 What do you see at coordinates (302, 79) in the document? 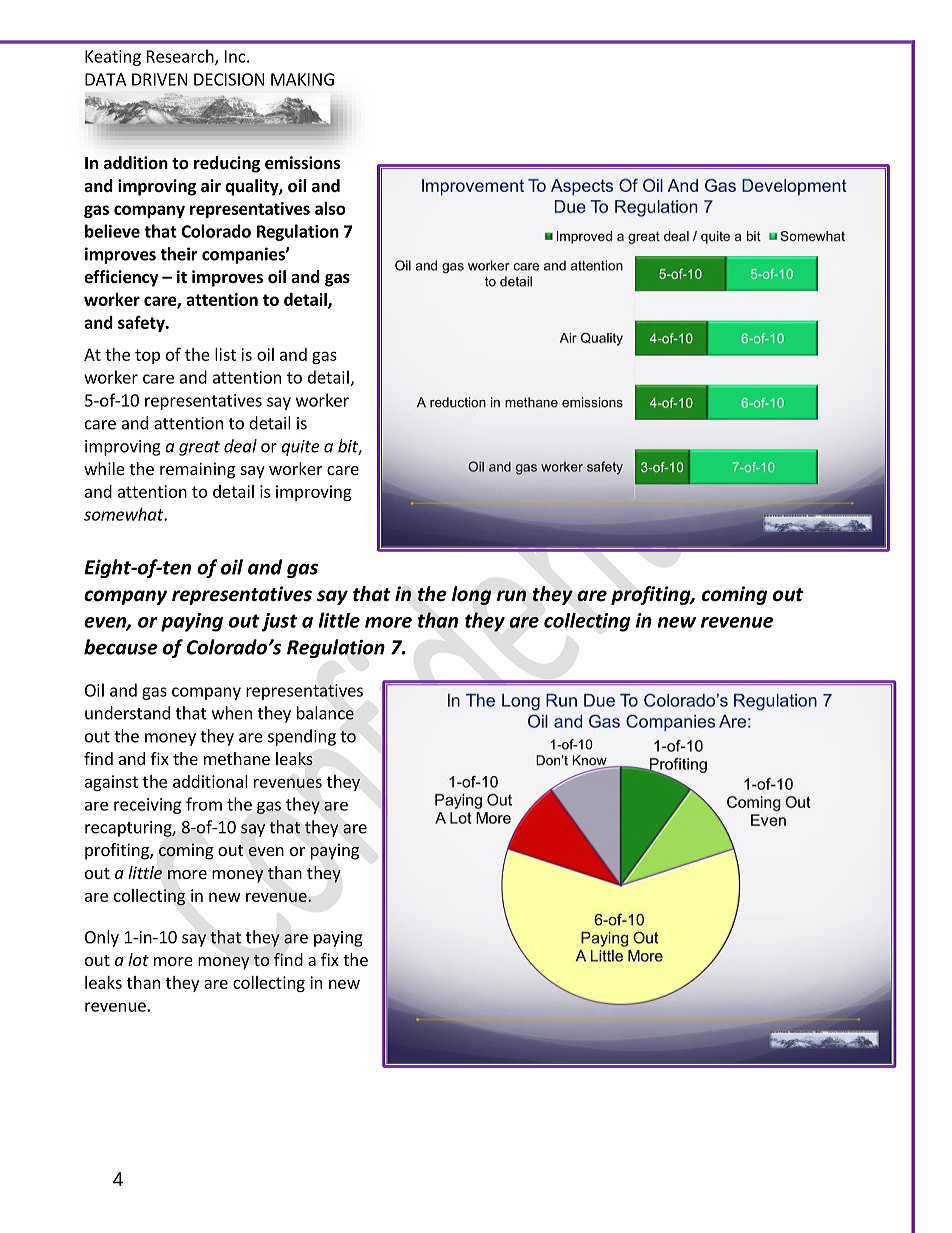
I see `MAKING` at bounding box center [302, 79].
